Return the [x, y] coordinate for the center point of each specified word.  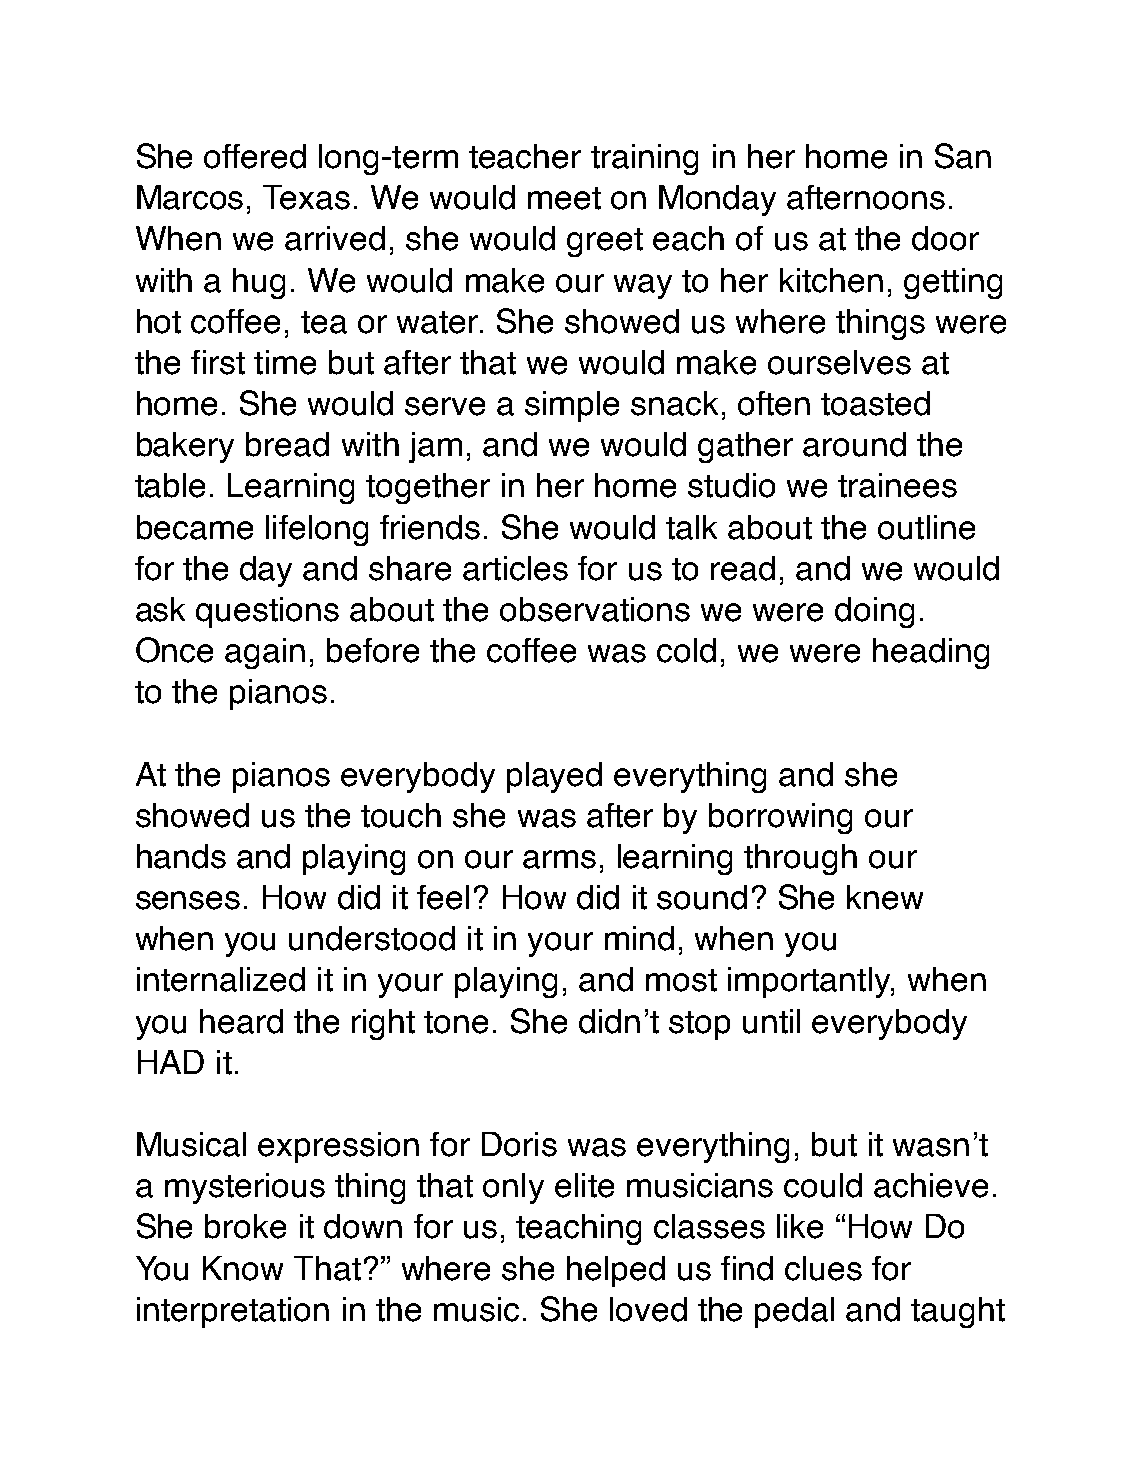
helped [616, 1271]
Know [243, 1268]
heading [931, 653]
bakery [185, 447]
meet [564, 198]
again [265, 653]
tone [456, 1022]
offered [255, 156]
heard [241, 1021]
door [945, 238]
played [554, 777]
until [771, 1021]
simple [572, 406]
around [854, 444]
